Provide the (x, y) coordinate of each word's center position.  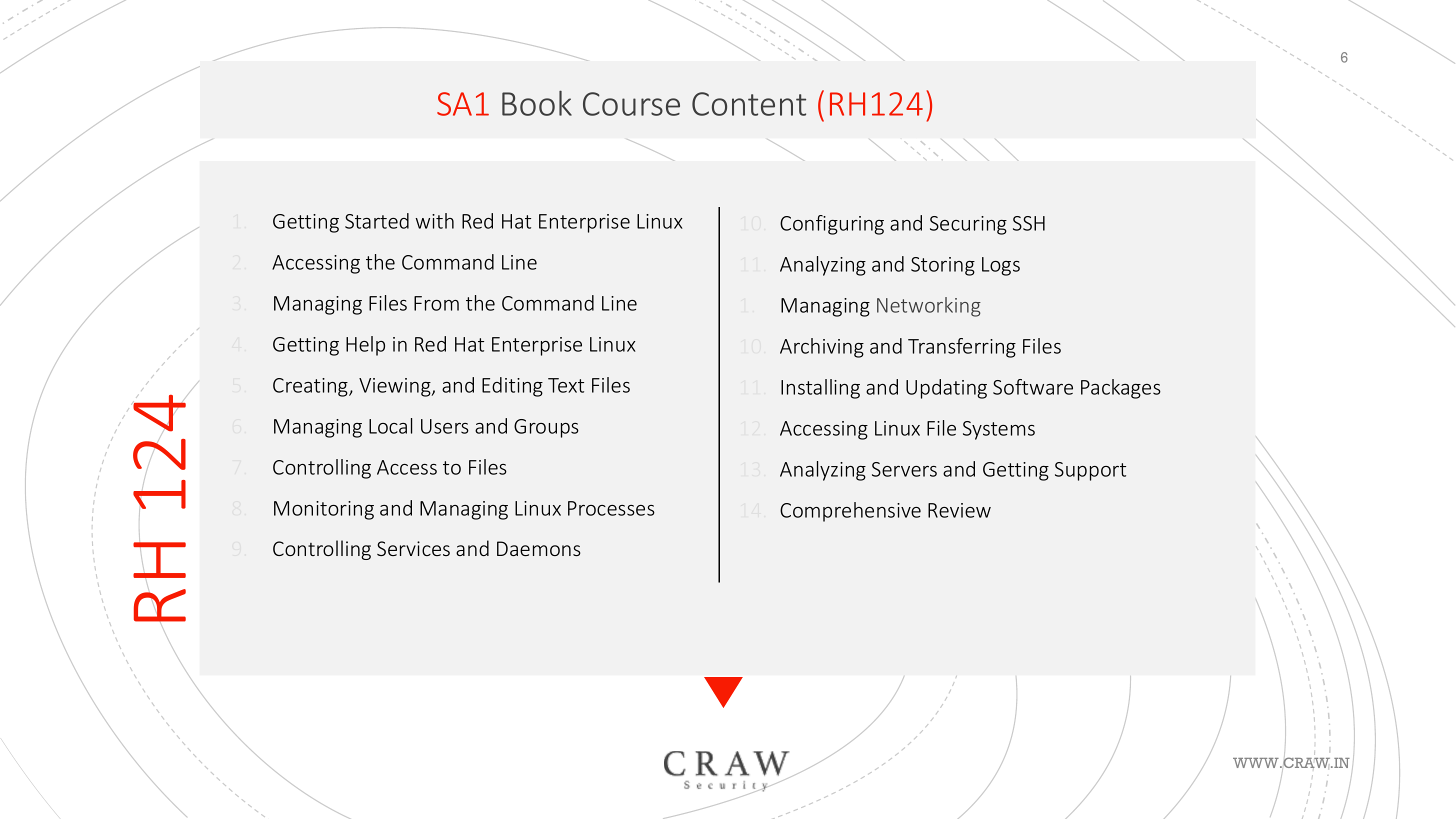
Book (537, 103)
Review (959, 510)
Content (749, 104)
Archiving (822, 348)
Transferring (962, 348)
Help (365, 346)
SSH (1029, 223)
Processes (611, 508)
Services (413, 548)
